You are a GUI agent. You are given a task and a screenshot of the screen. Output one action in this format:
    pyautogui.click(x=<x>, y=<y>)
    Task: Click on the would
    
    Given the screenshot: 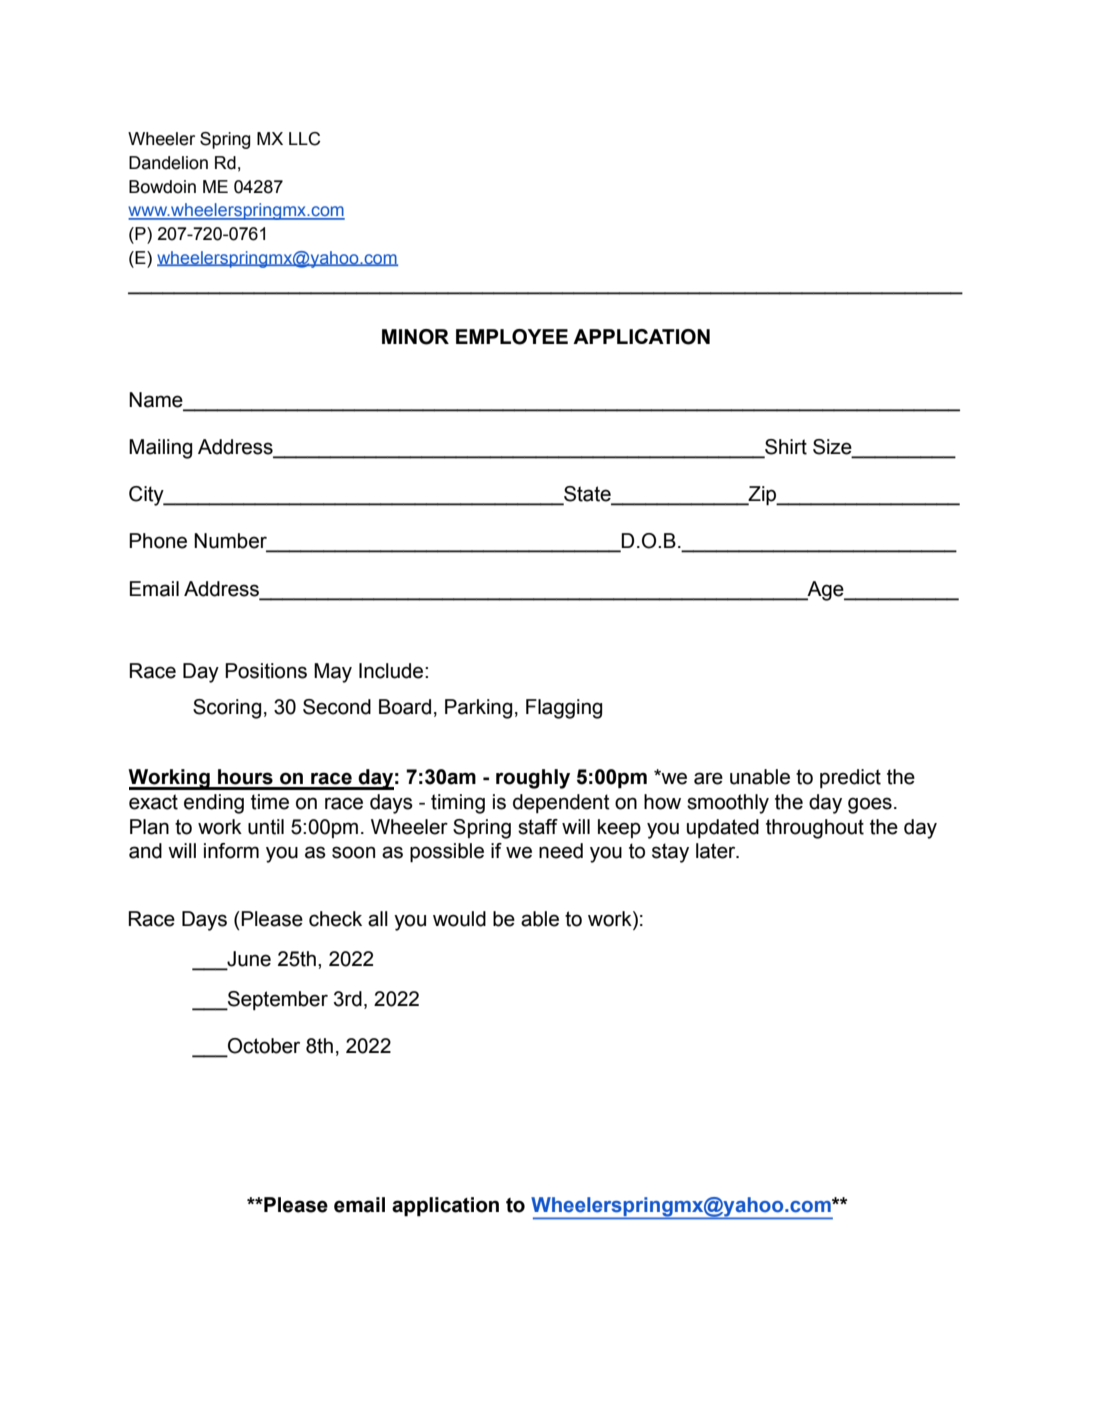 What is the action you would take?
    pyautogui.click(x=459, y=919)
